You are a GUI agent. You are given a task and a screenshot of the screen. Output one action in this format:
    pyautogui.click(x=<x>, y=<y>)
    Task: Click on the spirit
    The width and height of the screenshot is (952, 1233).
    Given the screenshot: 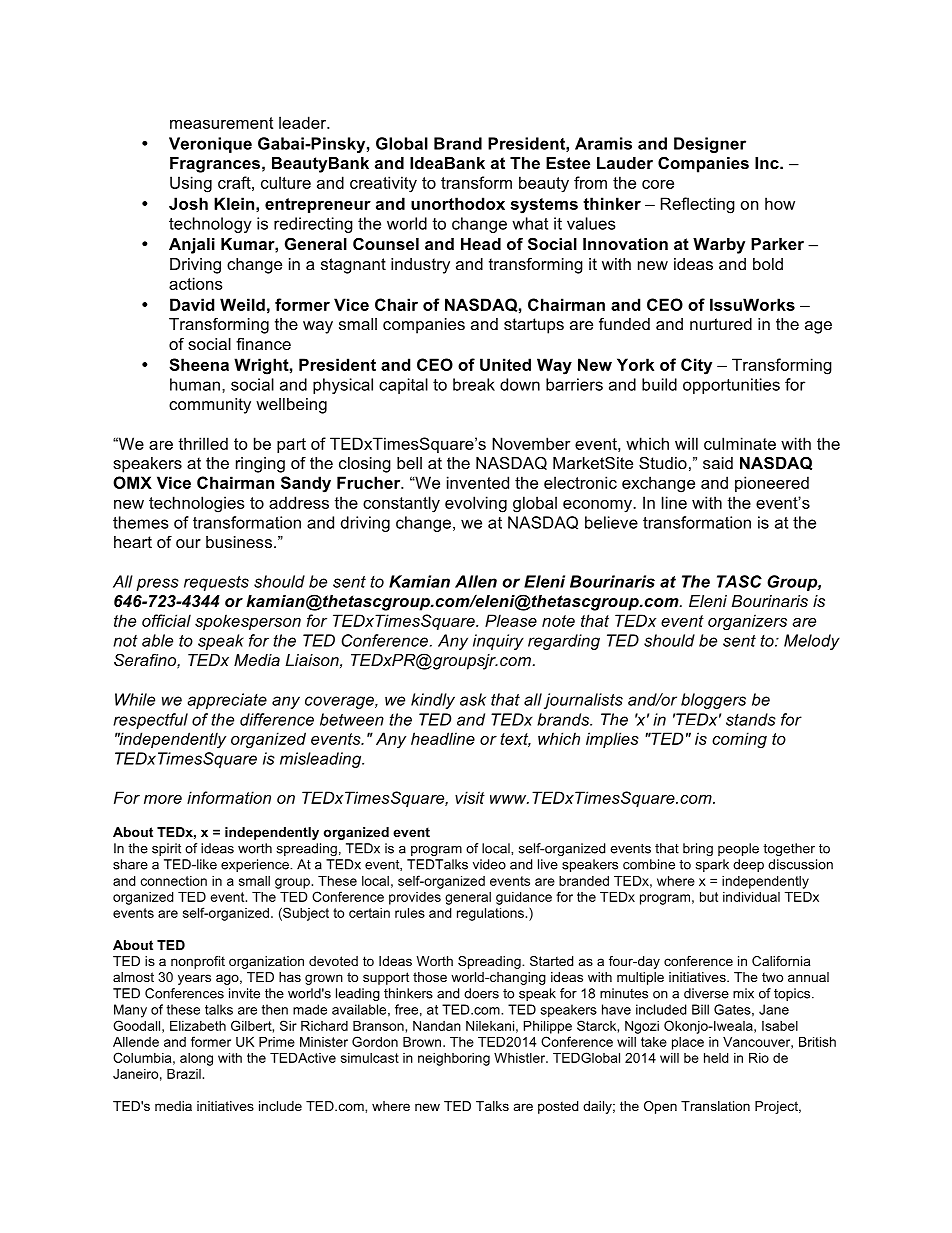 What is the action you would take?
    pyautogui.click(x=166, y=849)
